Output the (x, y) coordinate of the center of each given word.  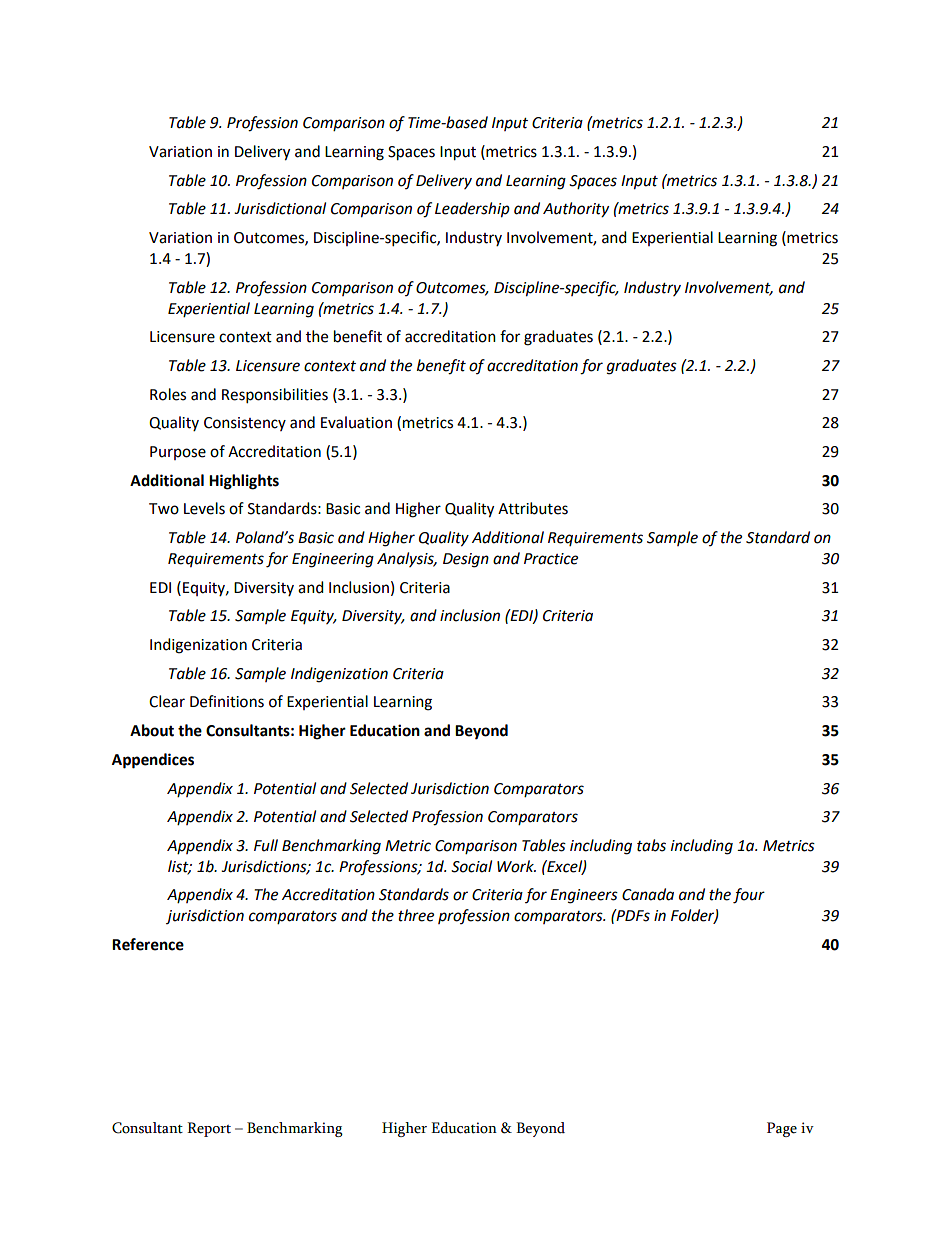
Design (466, 560)
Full (266, 845)
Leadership (472, 210)
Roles (168, 394)
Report (209, 1129)
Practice (551, 559)
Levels (204, 508)
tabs (651, 845)
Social (471, 866)
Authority (576, 210)
